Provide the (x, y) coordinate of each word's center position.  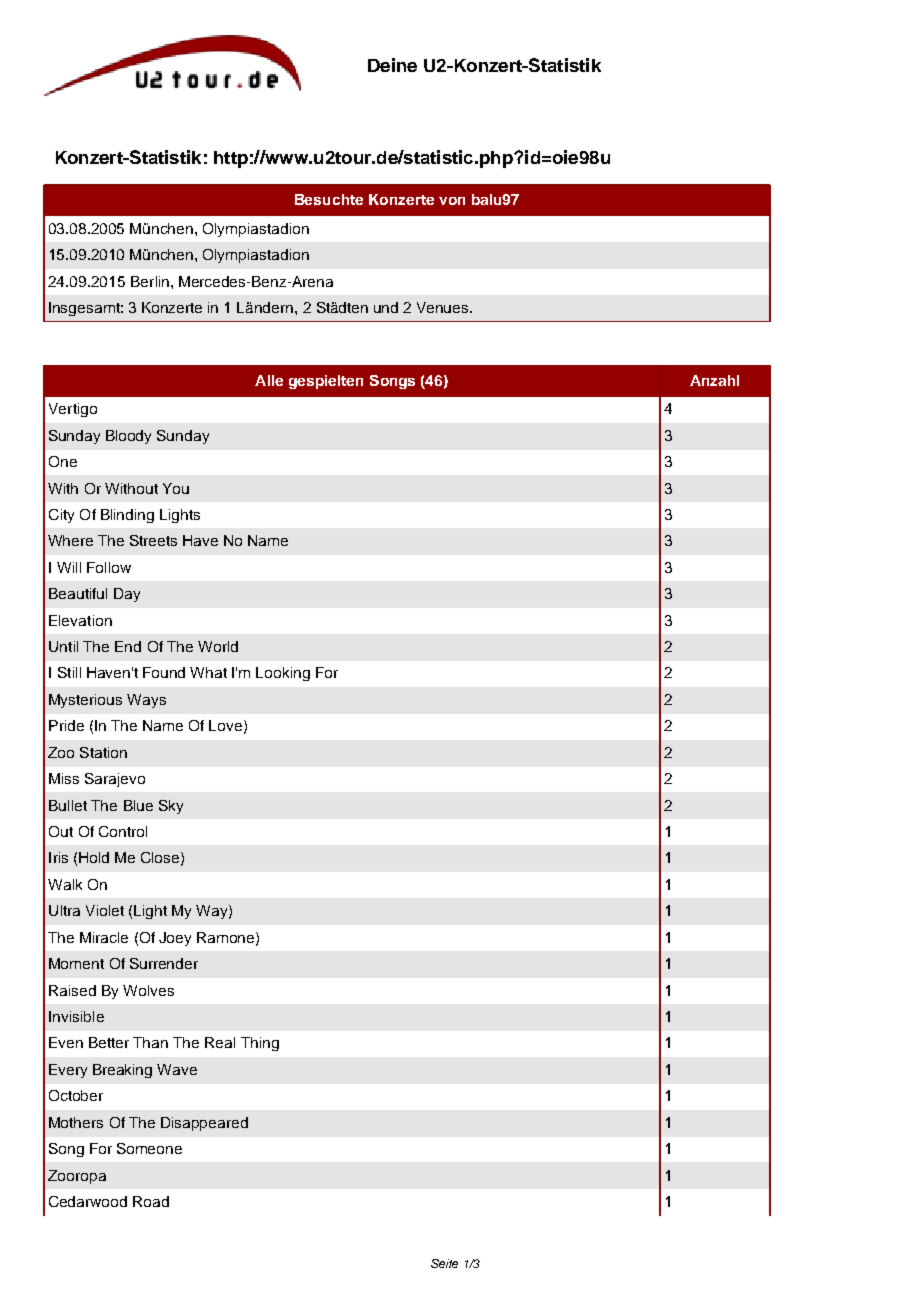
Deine (392, 65)
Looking (283, 674)
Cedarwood (88, 1201)
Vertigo (73, 410)
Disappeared (204, 1124)
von (452, 201)
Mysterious (85, 701)
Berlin (151, 281)
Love (225, 725)
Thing (260, 1044)
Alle (269, 380)
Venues (444, 307)
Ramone (227, 938)
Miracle (104, 937)
